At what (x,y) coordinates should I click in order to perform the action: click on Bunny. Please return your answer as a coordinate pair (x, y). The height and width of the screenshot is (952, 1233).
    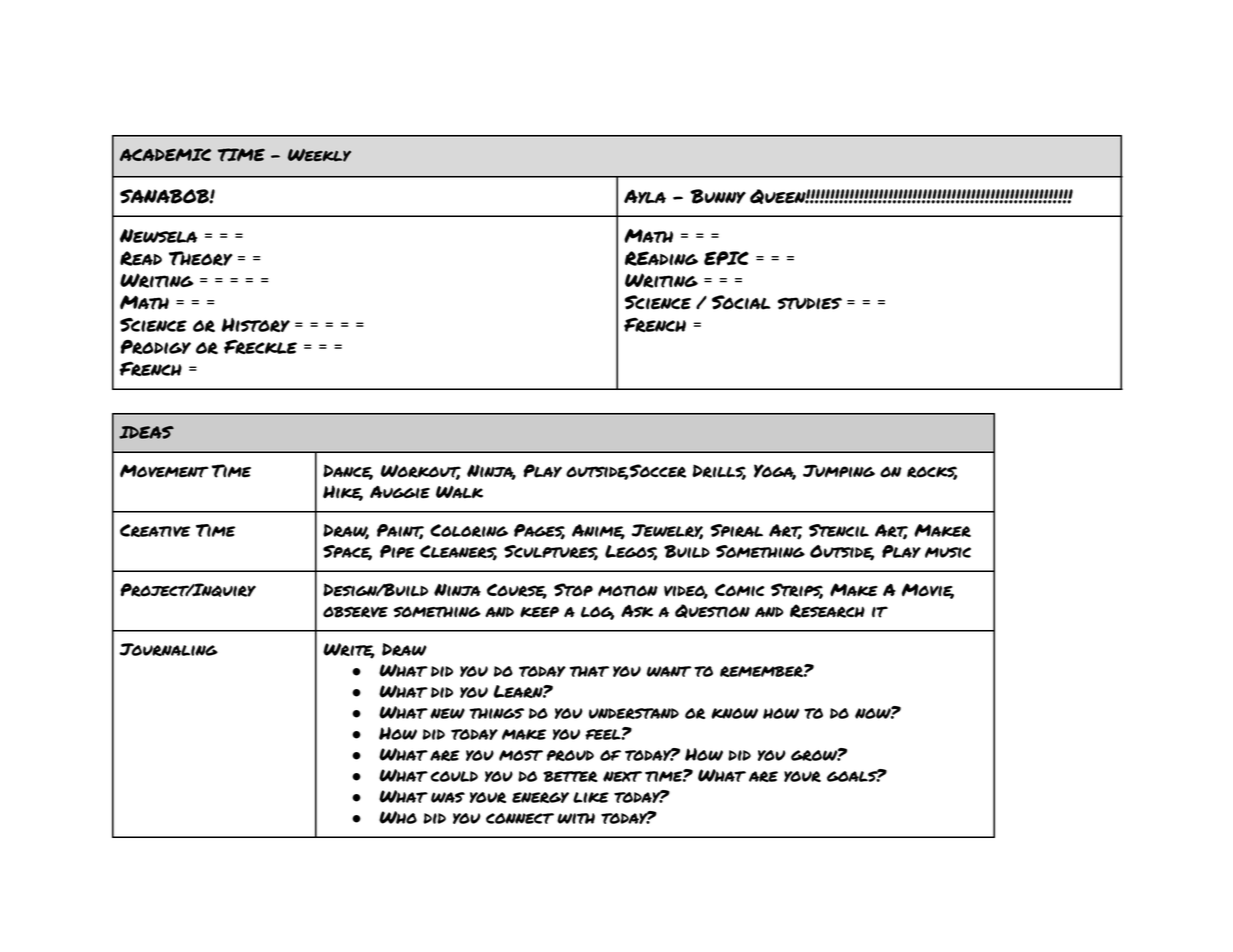
    Looking at the image, I should click on (718, 196).
